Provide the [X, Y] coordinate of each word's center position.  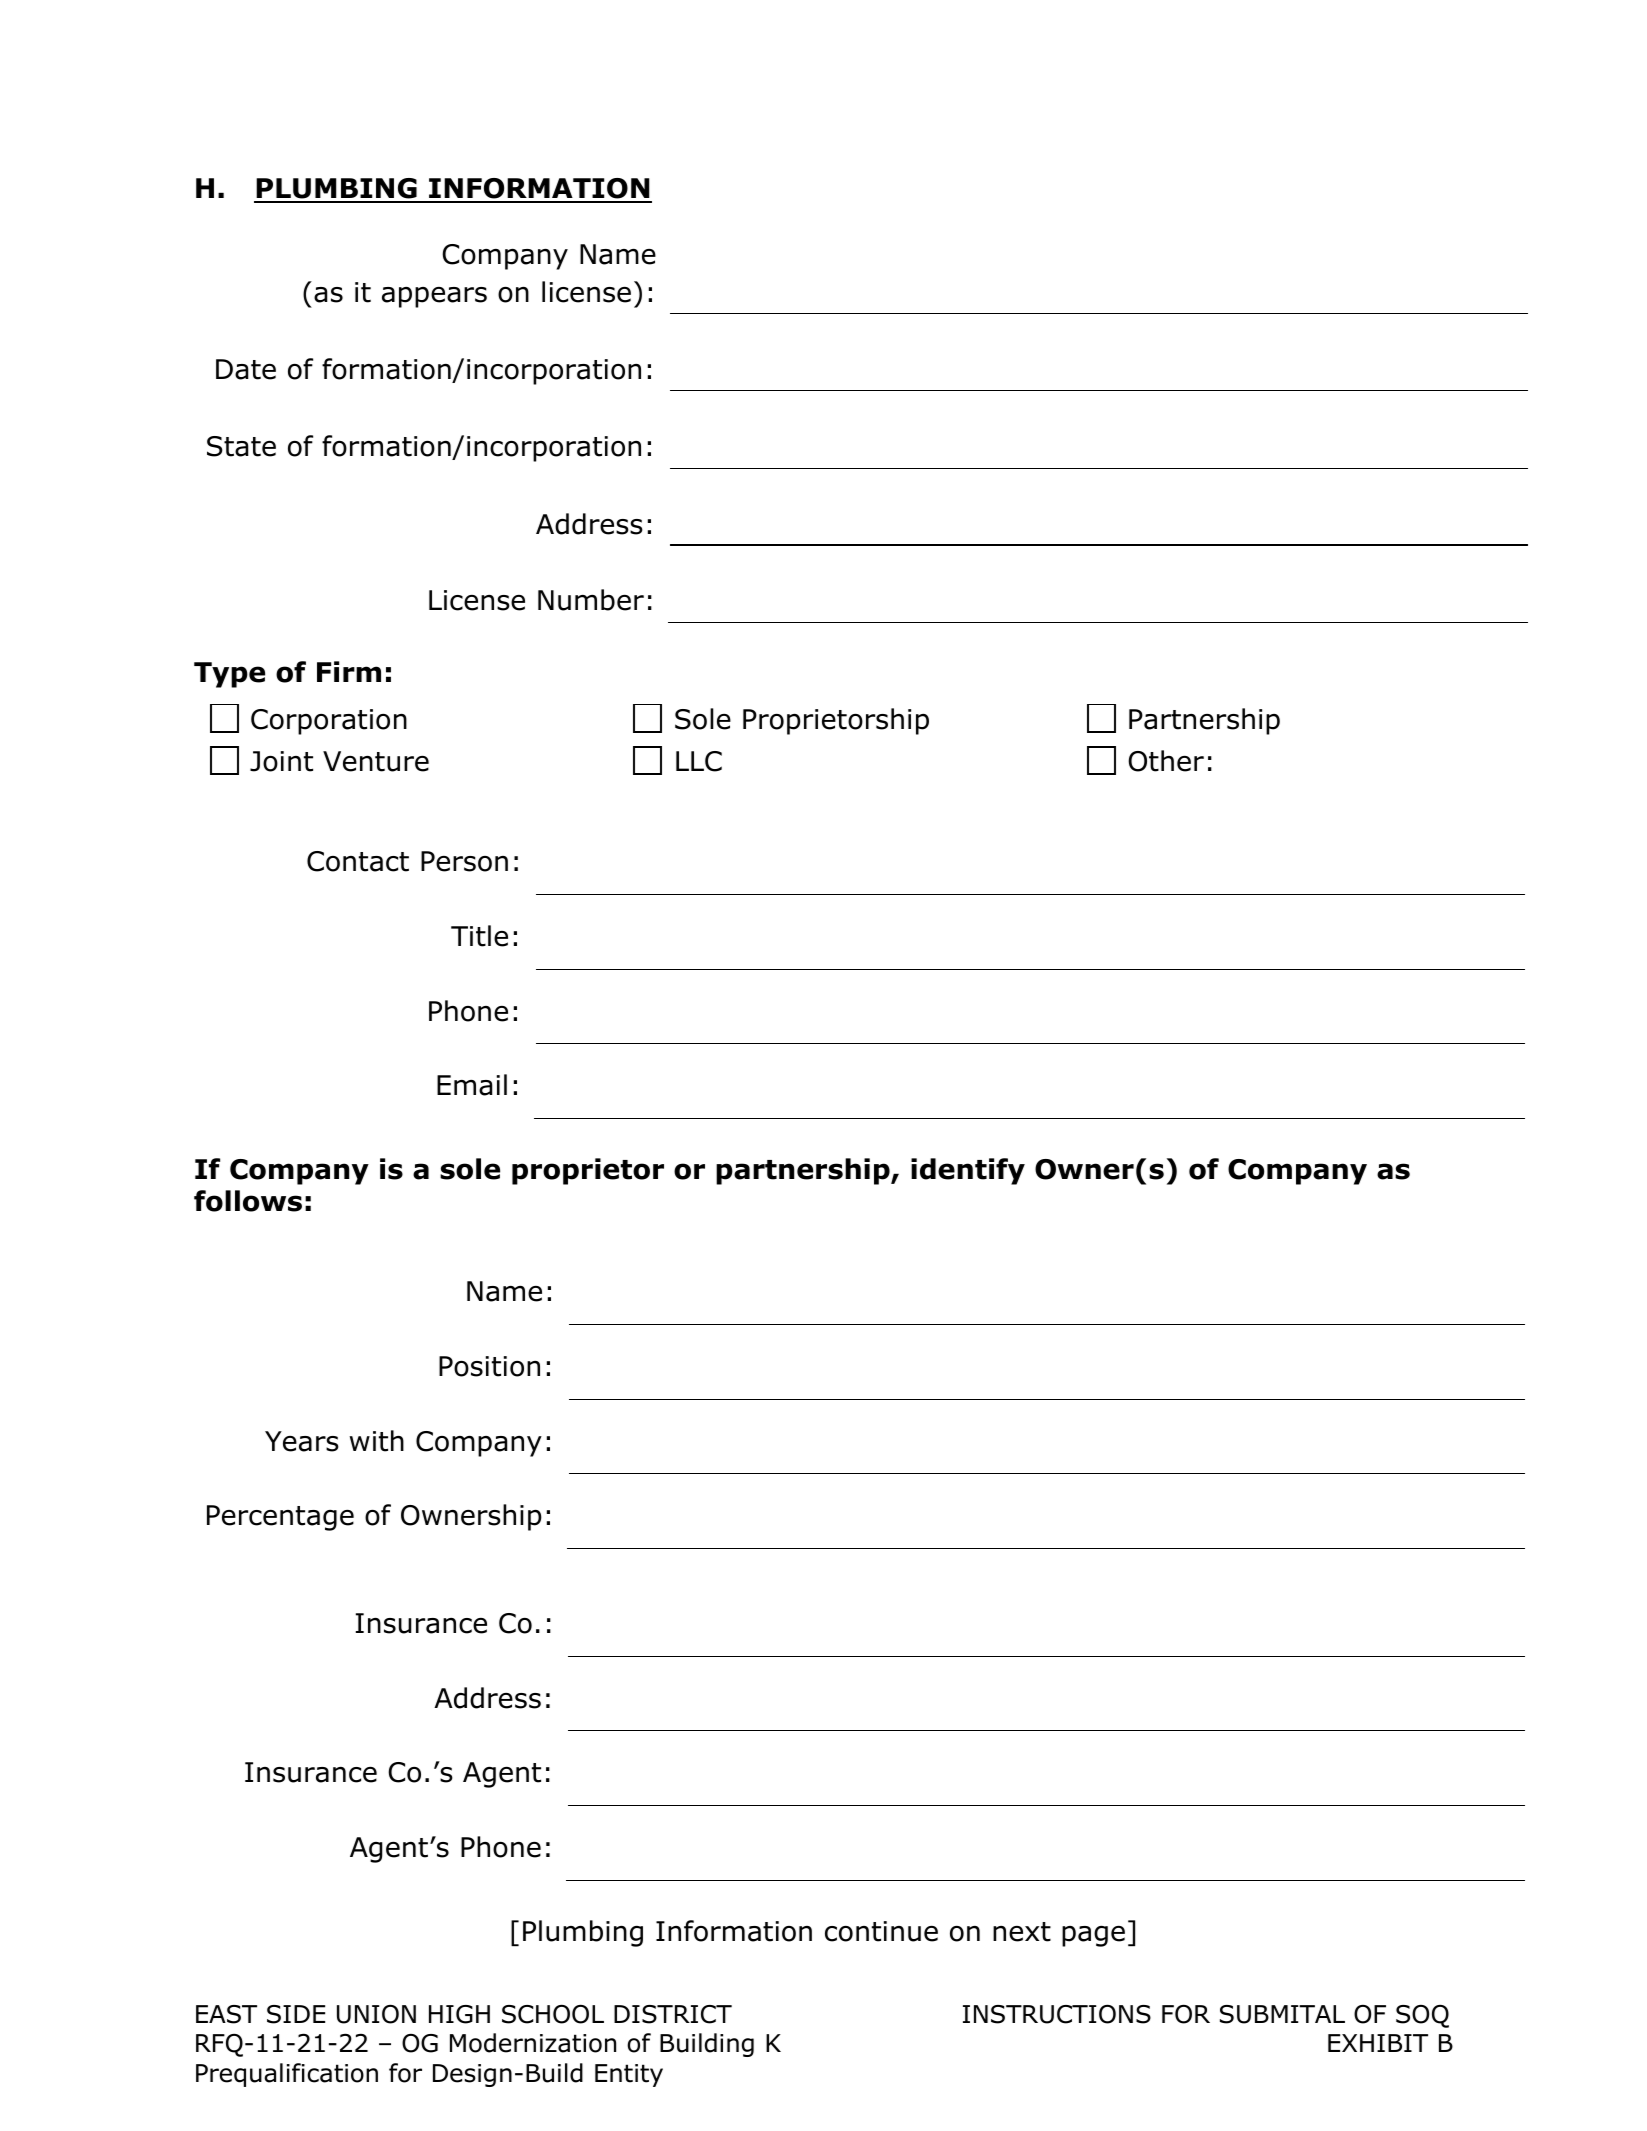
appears [434, 297]
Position [489, 1366]
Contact [358, 861]
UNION [376, 2014]
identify [968, 1171]
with [376, 1441]
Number [591, 600]
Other [1166, 761]
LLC [699, 761]
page [1093, 1936]
